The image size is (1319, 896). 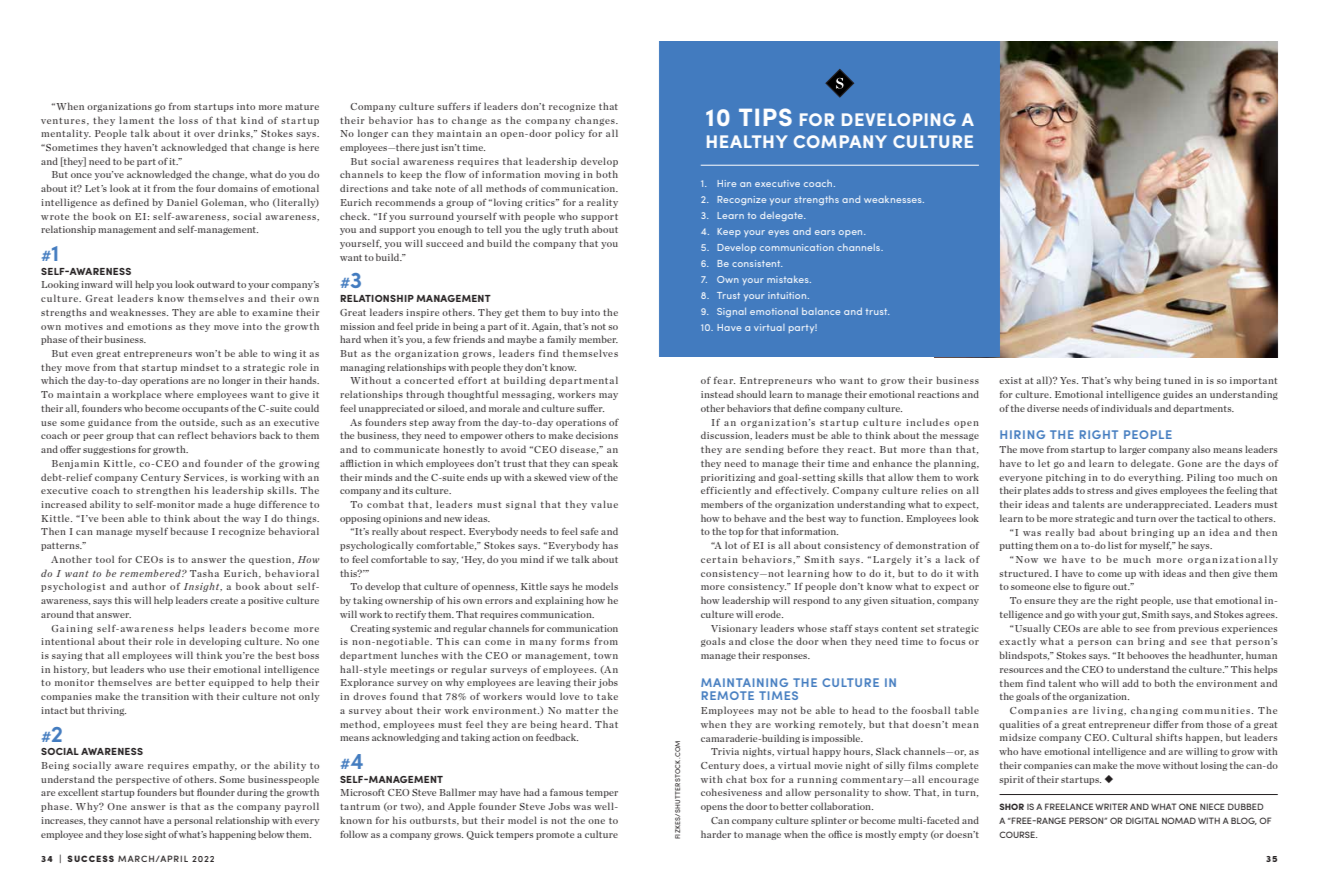 What do you see at coordinates (188, 120) in the page?
I see `loss` at bounding box center [188, 120].
